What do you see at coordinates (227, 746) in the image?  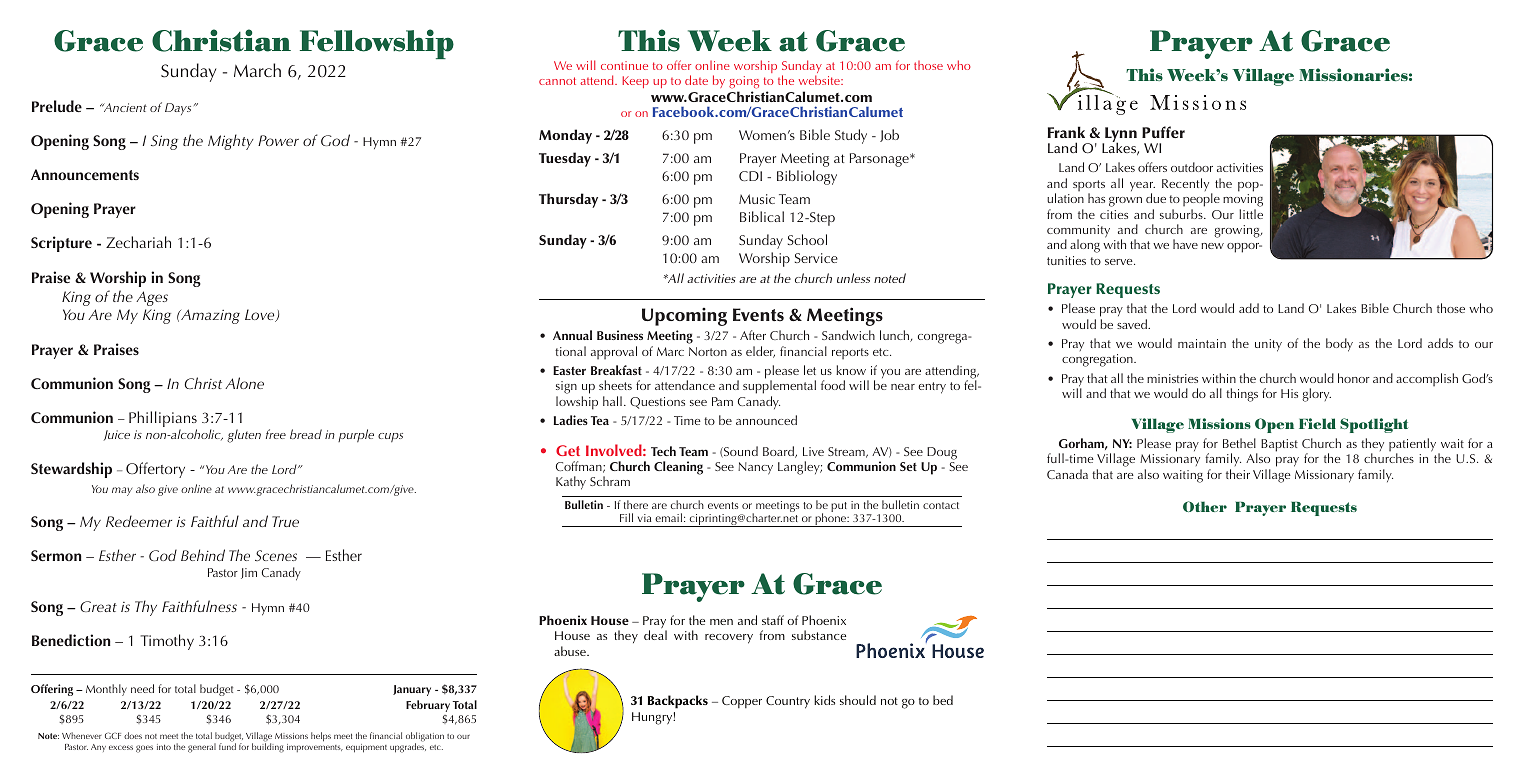 I see `fund` at bounding box center [227, 746].
